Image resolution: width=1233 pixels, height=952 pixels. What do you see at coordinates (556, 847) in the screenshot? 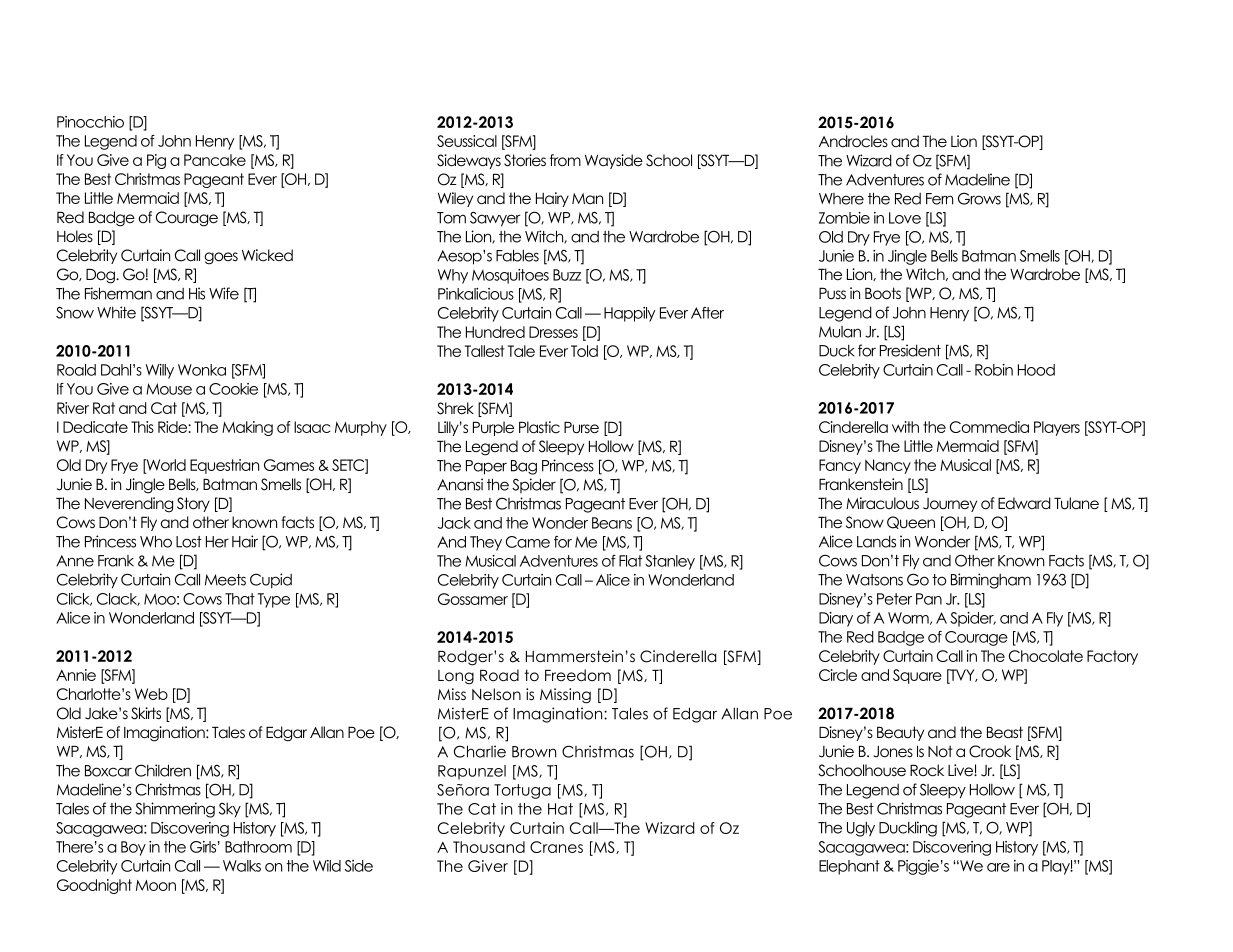
I see `Cranes` at bounding box center [556, 847].
